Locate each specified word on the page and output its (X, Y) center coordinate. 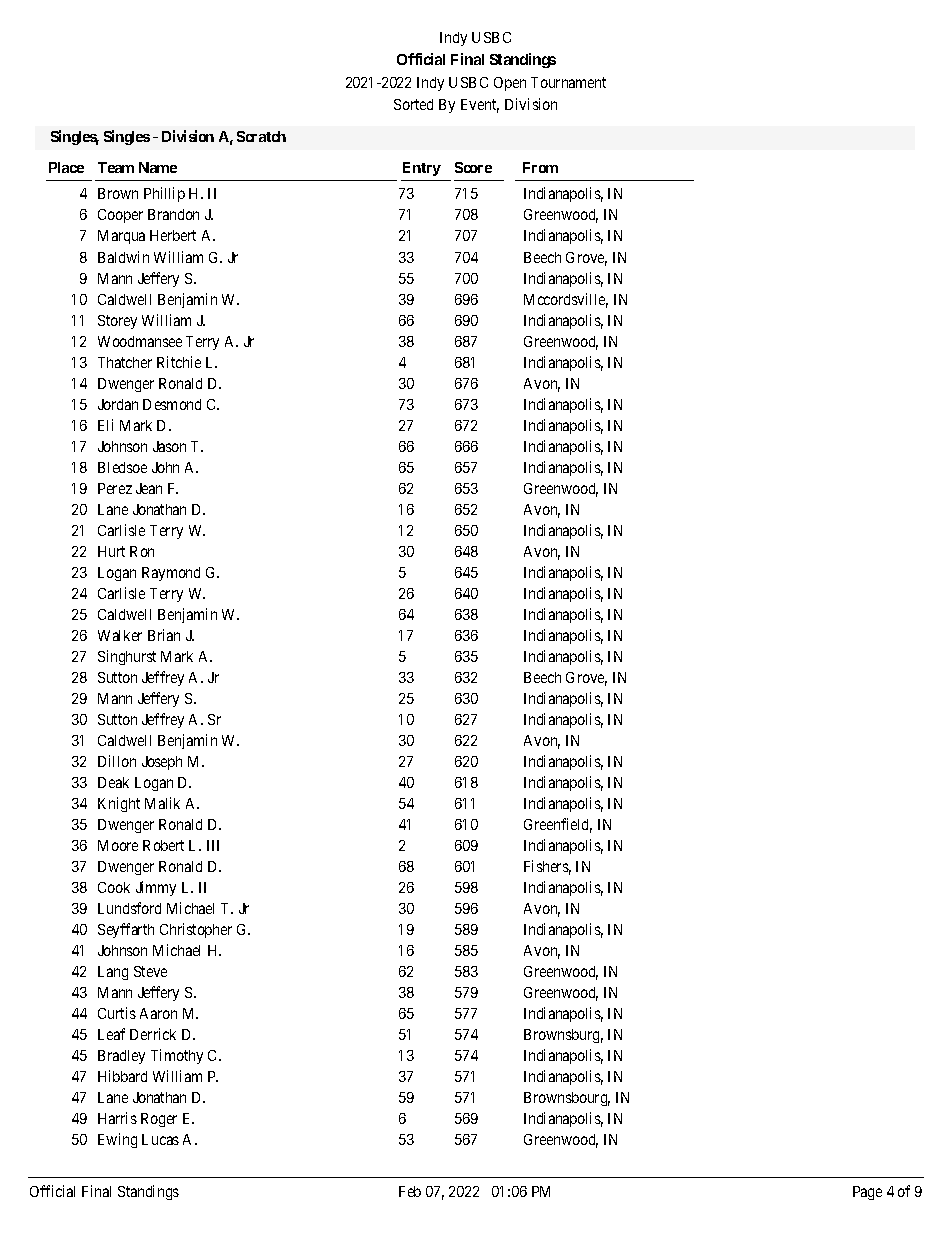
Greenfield (558, 825)
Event (480, 106)
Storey (117, 322)
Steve (150, 971)
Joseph (162, 763)
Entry (422, 169)
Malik (162, 803)
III (213, 845)
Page (867, 1193)
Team (116, 167)
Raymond (171, 574)
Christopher (196, 930)
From (540, 167)
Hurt (111, 551)
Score (473, 167)
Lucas (160, 1139)
